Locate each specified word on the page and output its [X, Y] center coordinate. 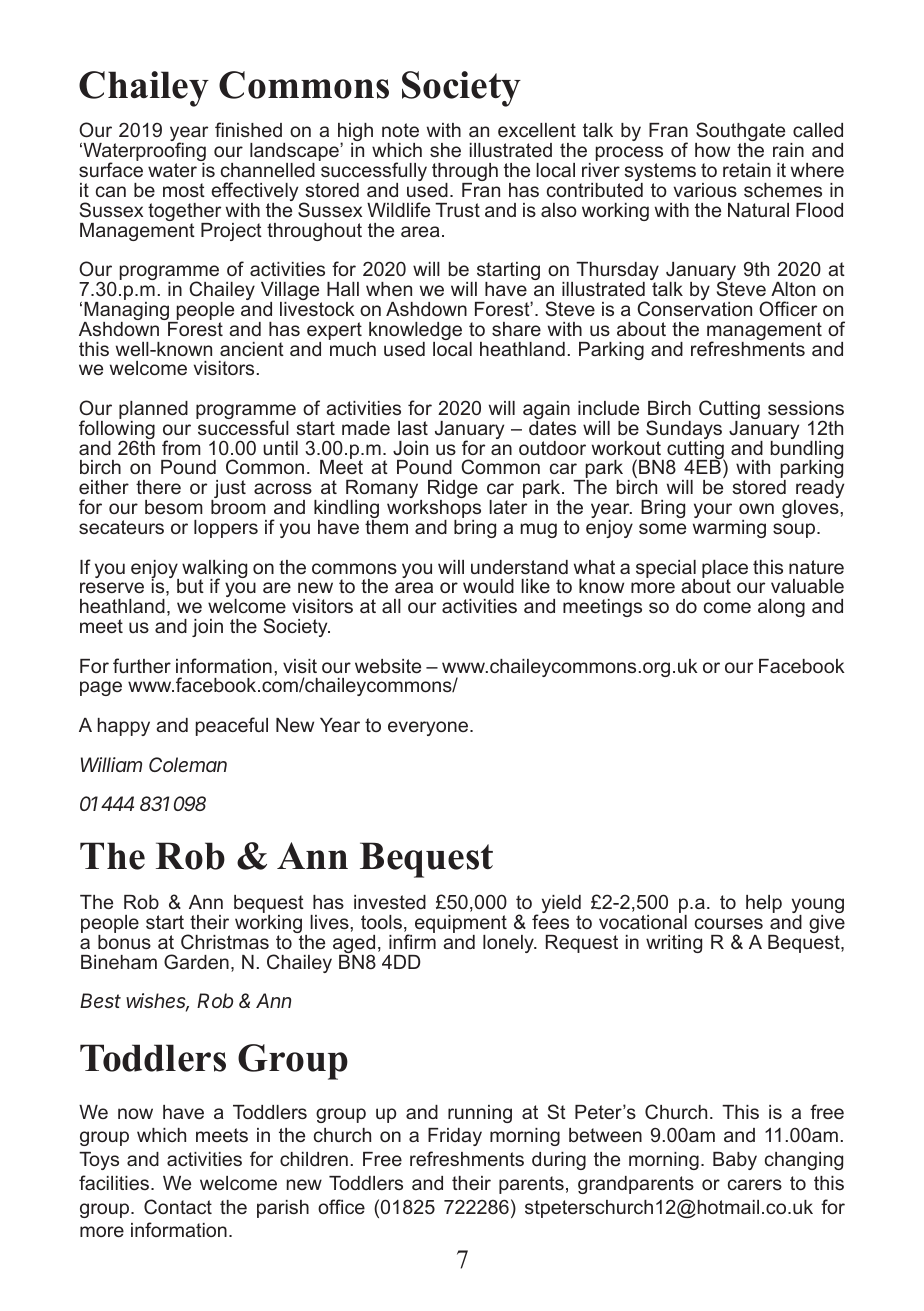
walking [214, 570]
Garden [196, 961]
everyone [429, 728]
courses [729, 923]
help [764, 904]
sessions [806, 408]
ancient [252, 349]
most [184, 190]
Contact [178, 1207]
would [488, 586]
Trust [457, 210]
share [516, 329]
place [725, 570]
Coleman [188, 764]
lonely [509, 944]
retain [747, 170]
